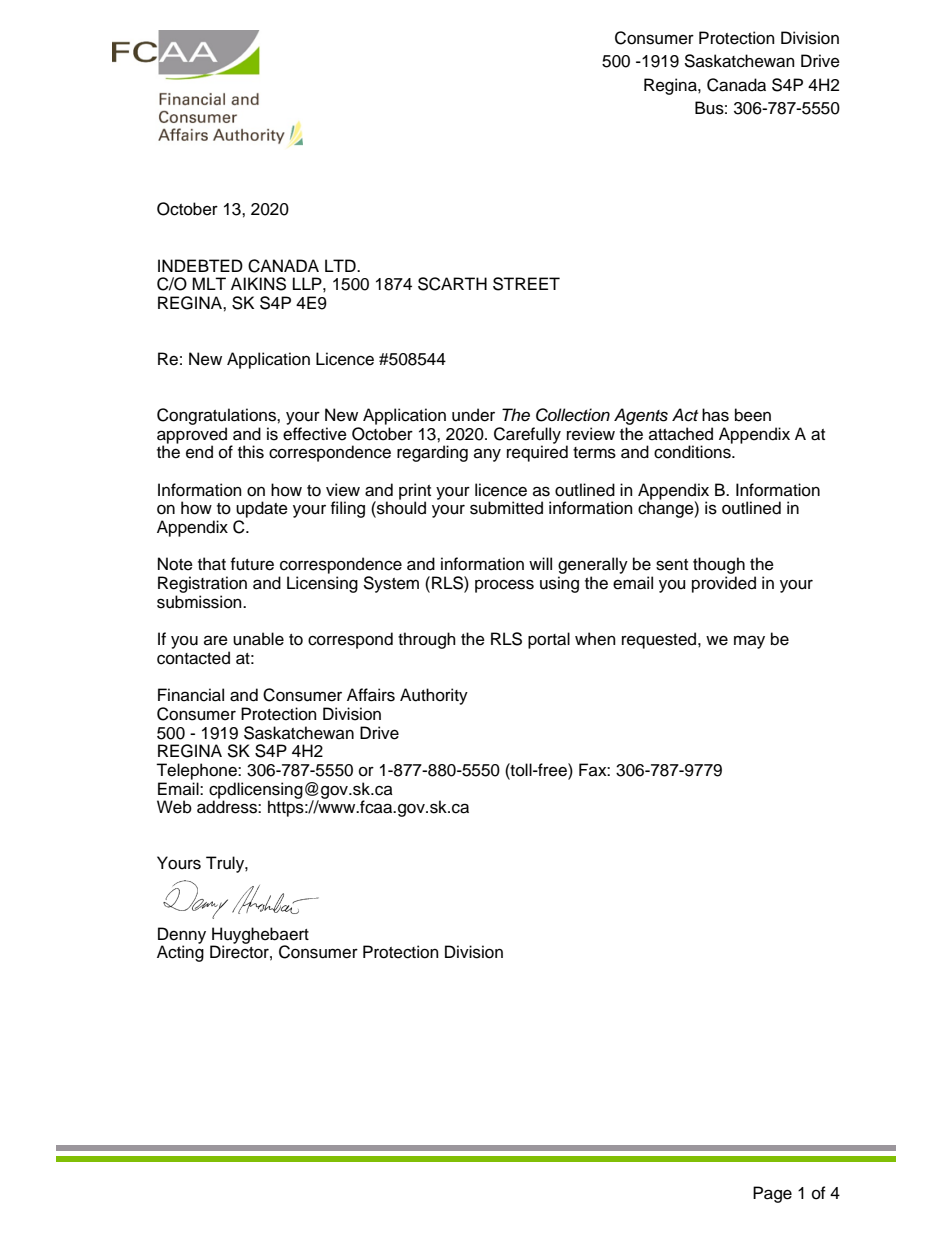 The width and height of the screenshot is (952, 1233). What do you see at coordinates (262, 509) in the screenshot?
I see `update` at bounding box center [262, 509].
